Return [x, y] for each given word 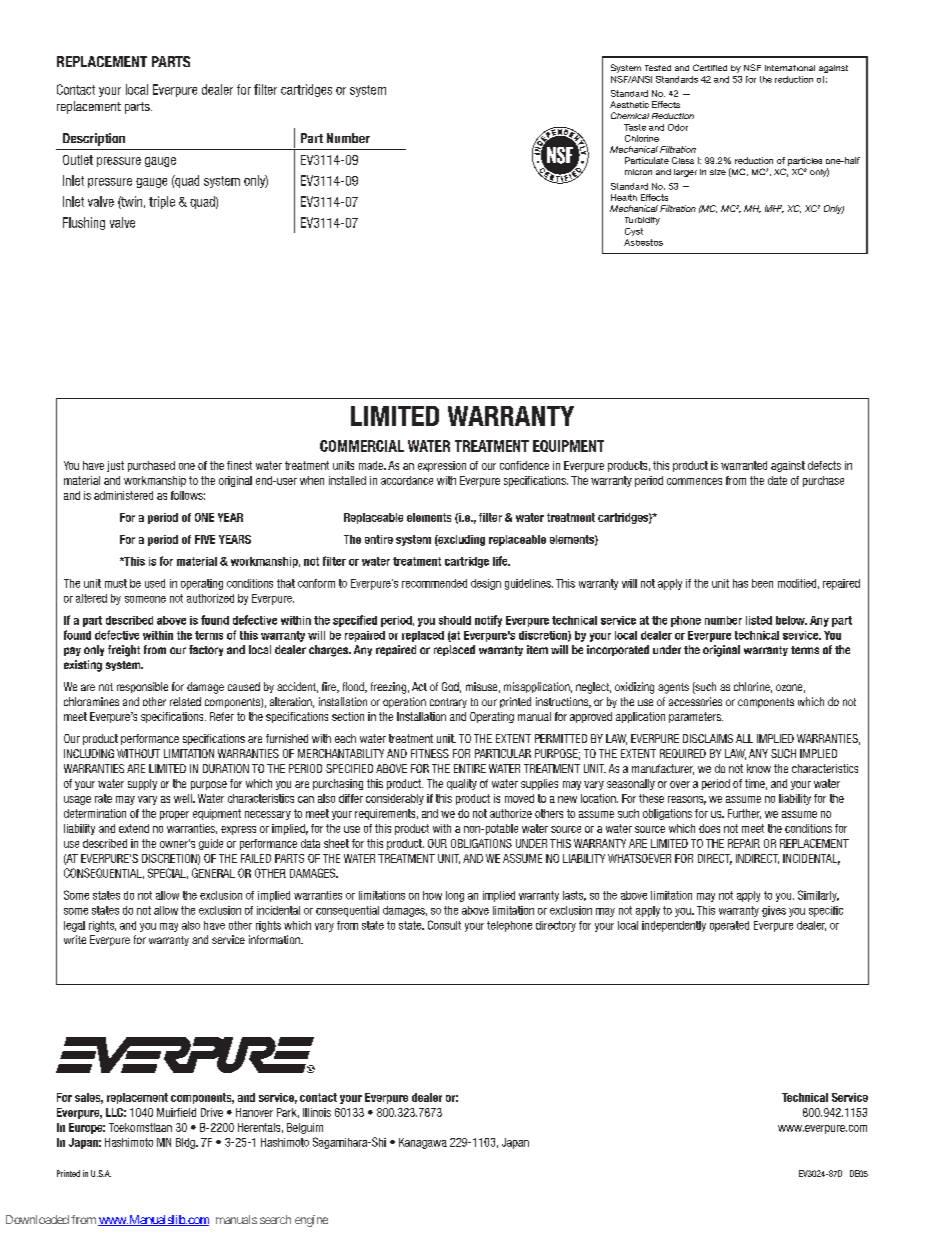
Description [94, 139]
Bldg [186, 1143]
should [455, 620]
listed [759, 620]
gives [774, 911]
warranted [744, 465]
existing [83, 666]
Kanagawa [423, 1143]
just [115, 466]
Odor [678, 127]
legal [74, 926]
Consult [444, 925]
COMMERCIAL [362, 446]
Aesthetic [629, 104]
